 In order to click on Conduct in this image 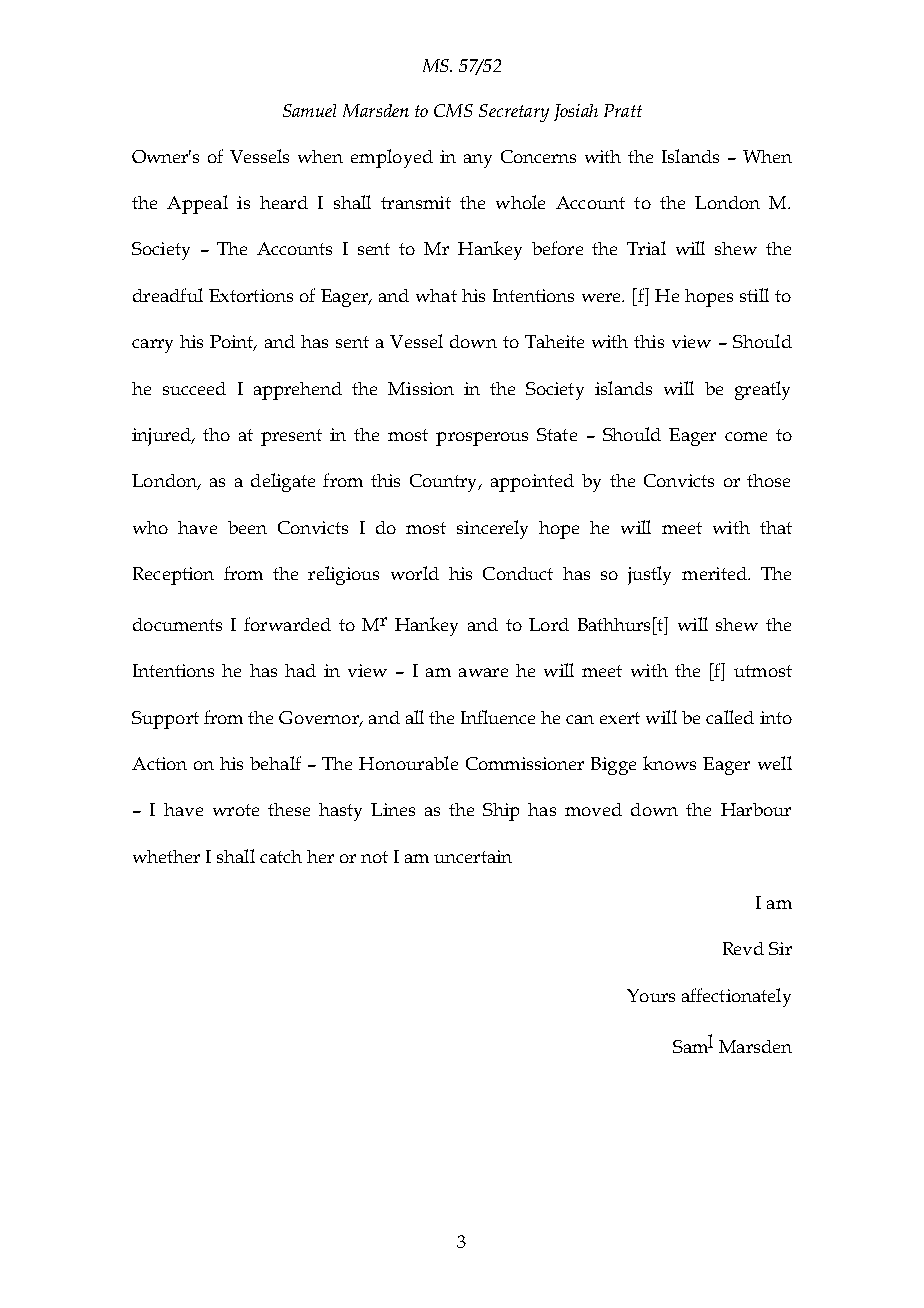, I will do `click(518, 573)`.
